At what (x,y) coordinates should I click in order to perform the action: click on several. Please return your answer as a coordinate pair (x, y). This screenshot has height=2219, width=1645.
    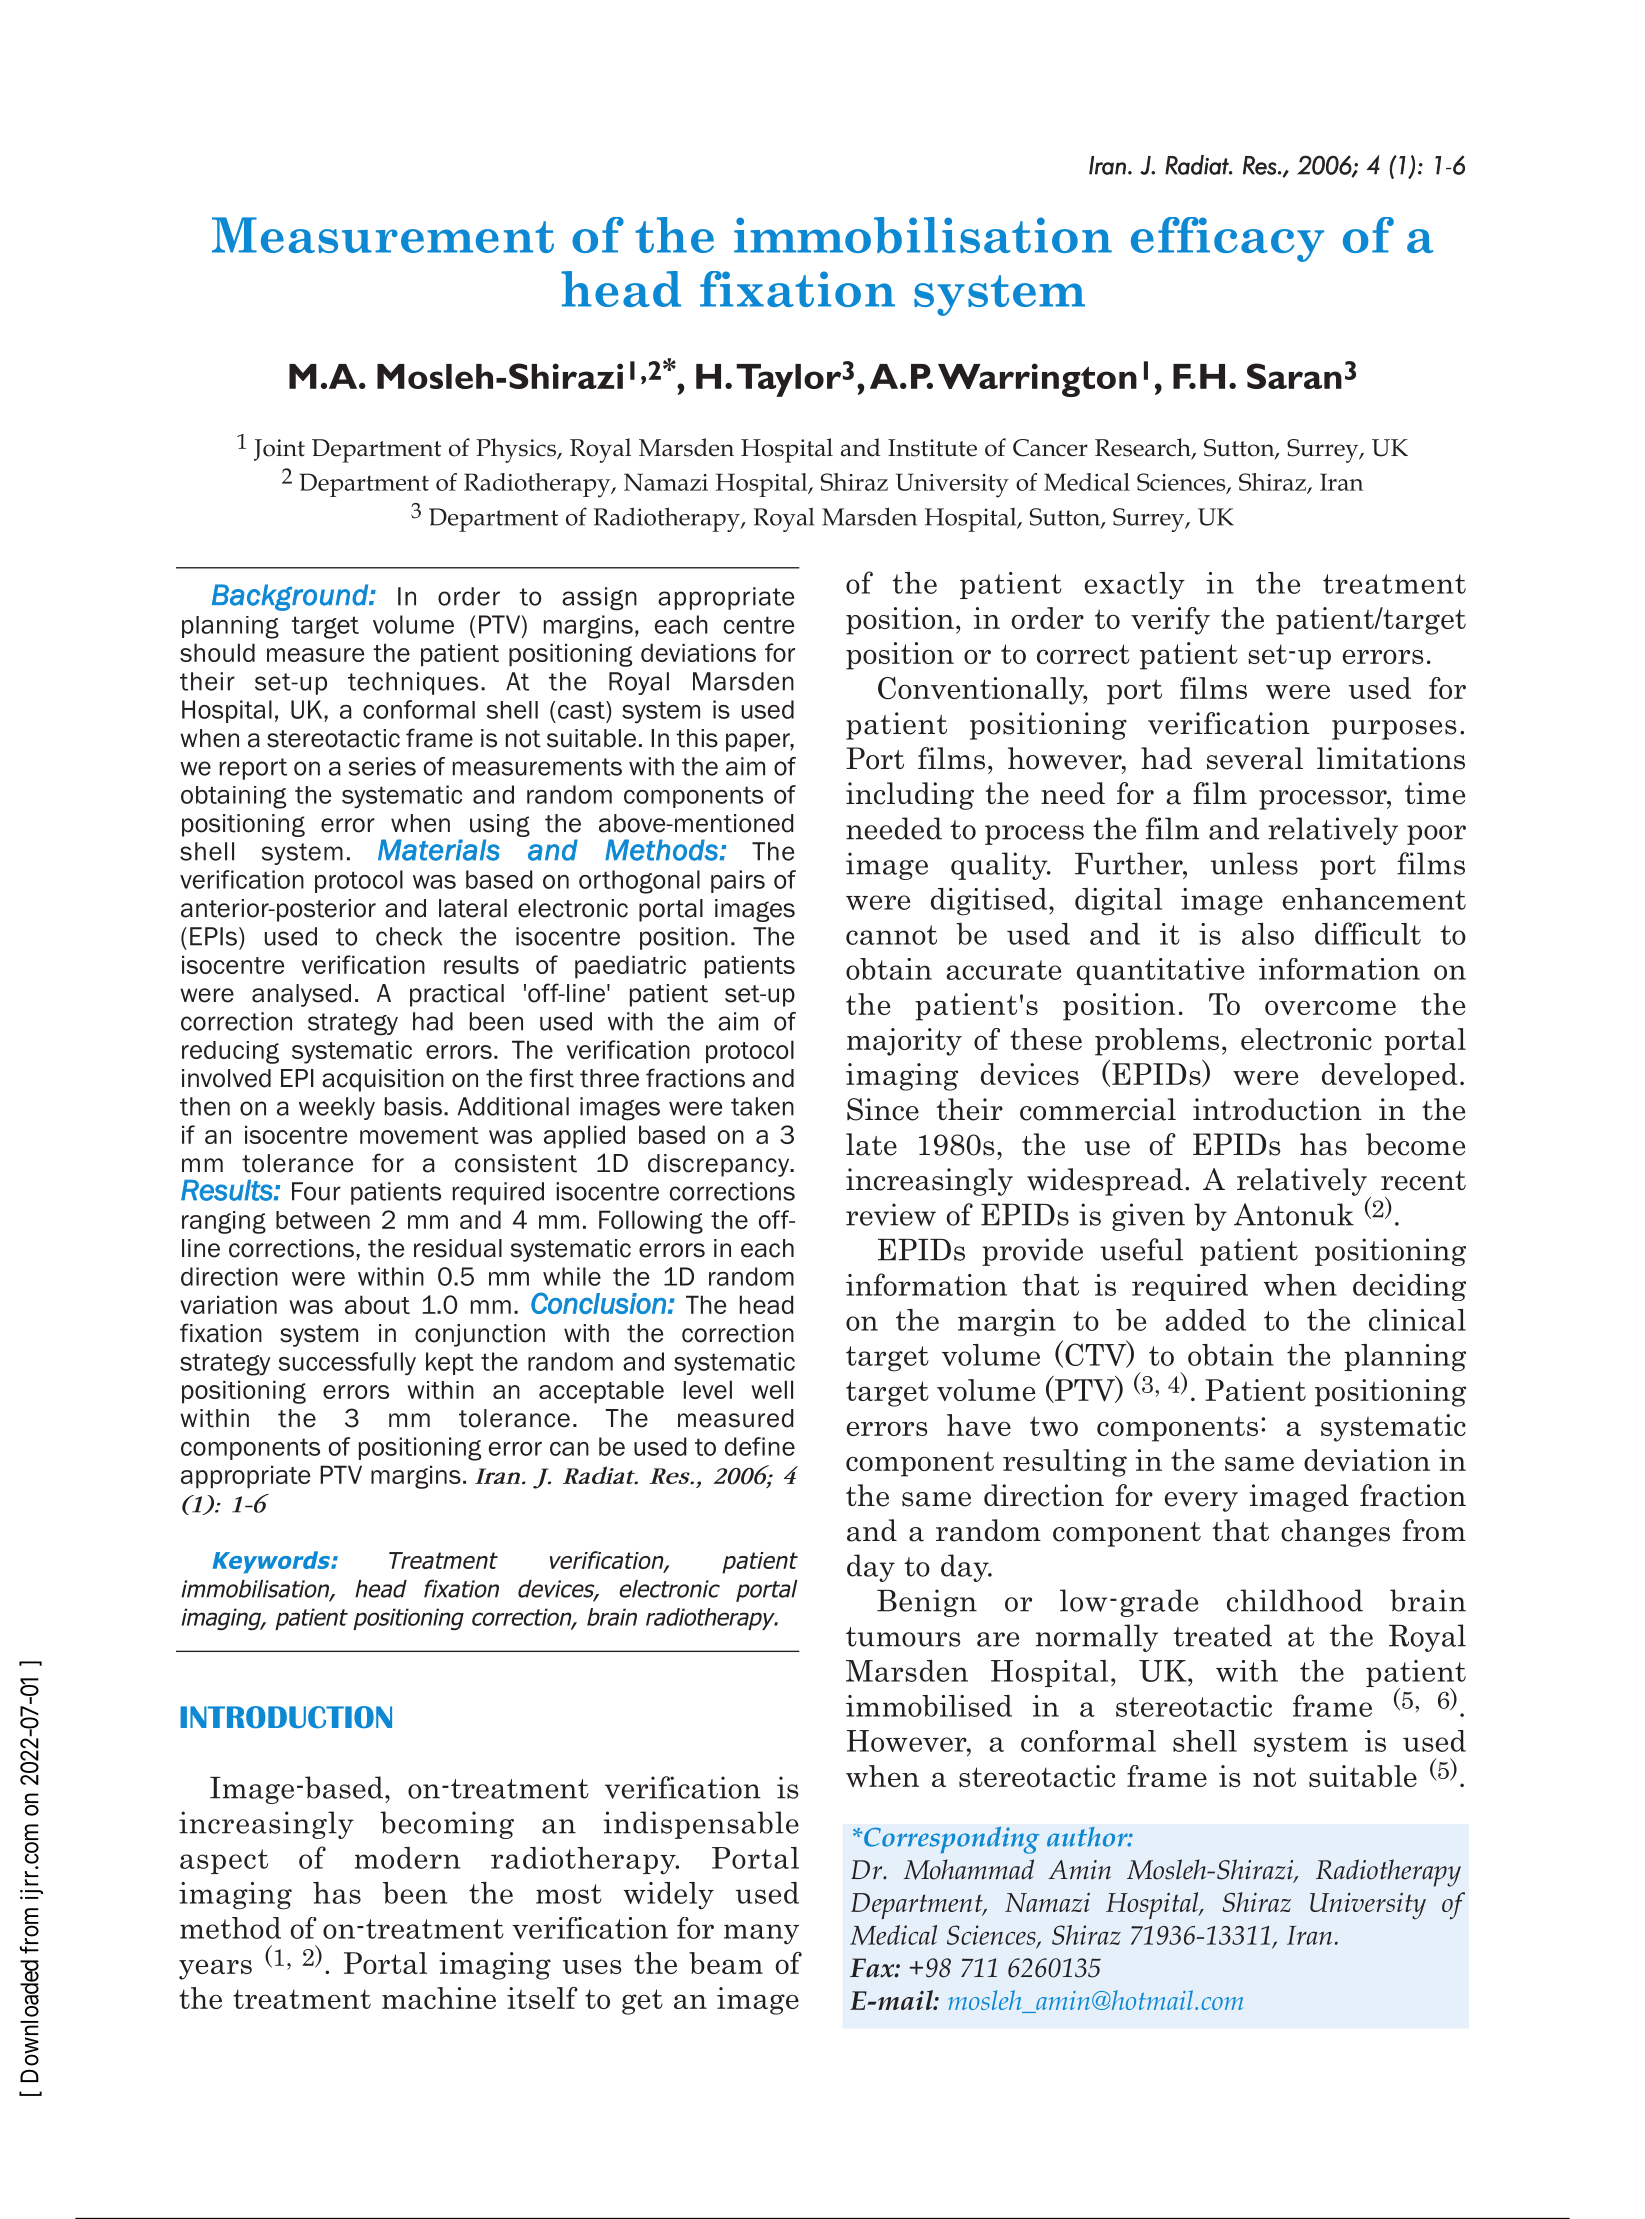
    Looking at the image, I should click on (1255, 758).
